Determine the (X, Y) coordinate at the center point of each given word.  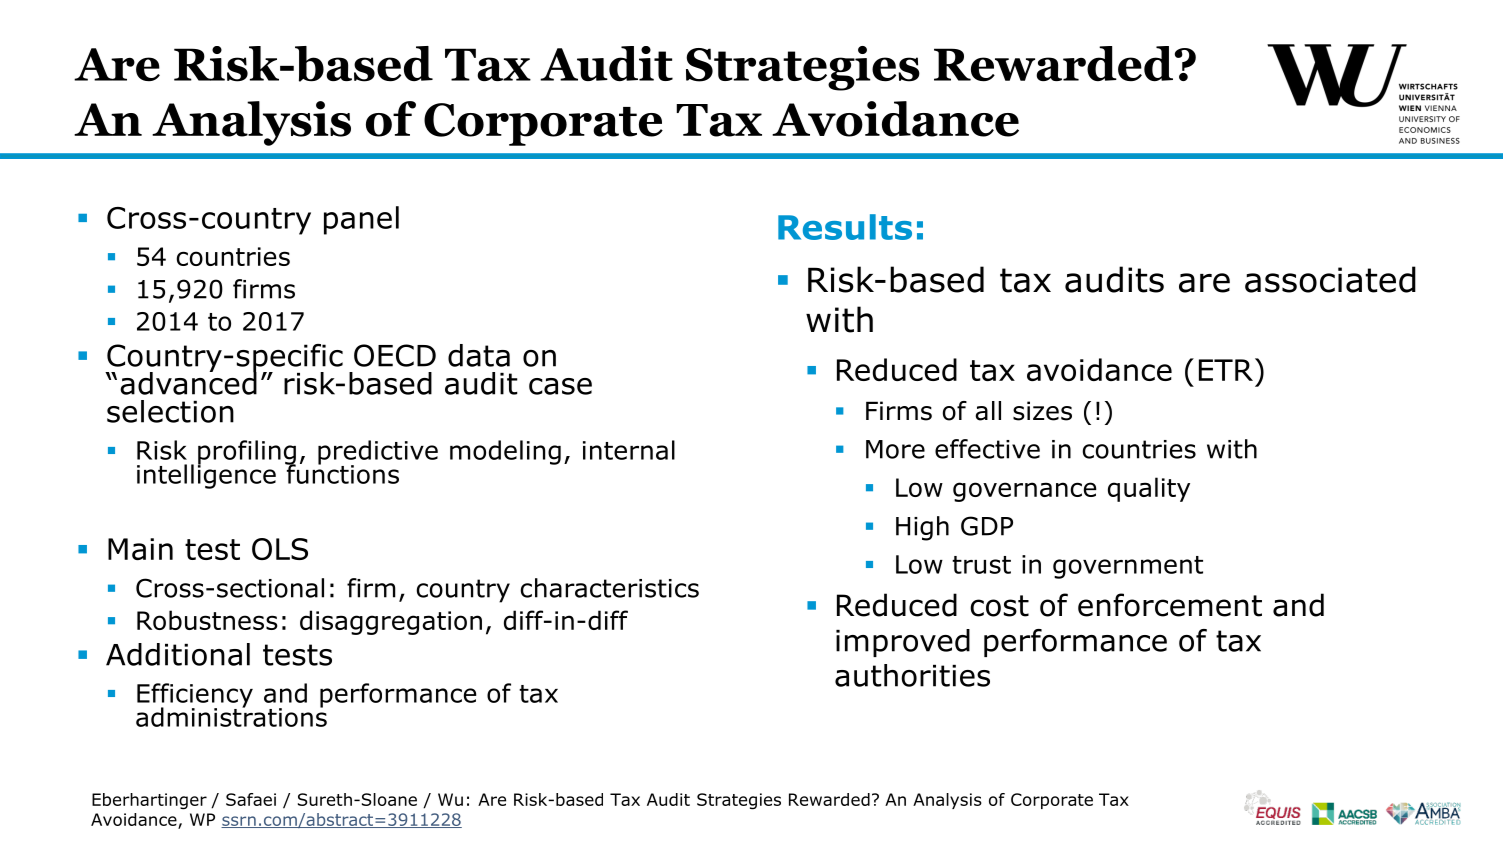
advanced (188, 382)
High (922, 528)
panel (361, 220)
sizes (1042, 411)
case (560, 386)
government (1128, 567)
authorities (912, 675)
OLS (280, 549)
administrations (231, 716)
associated (1330, 279)
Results (845, 227)
